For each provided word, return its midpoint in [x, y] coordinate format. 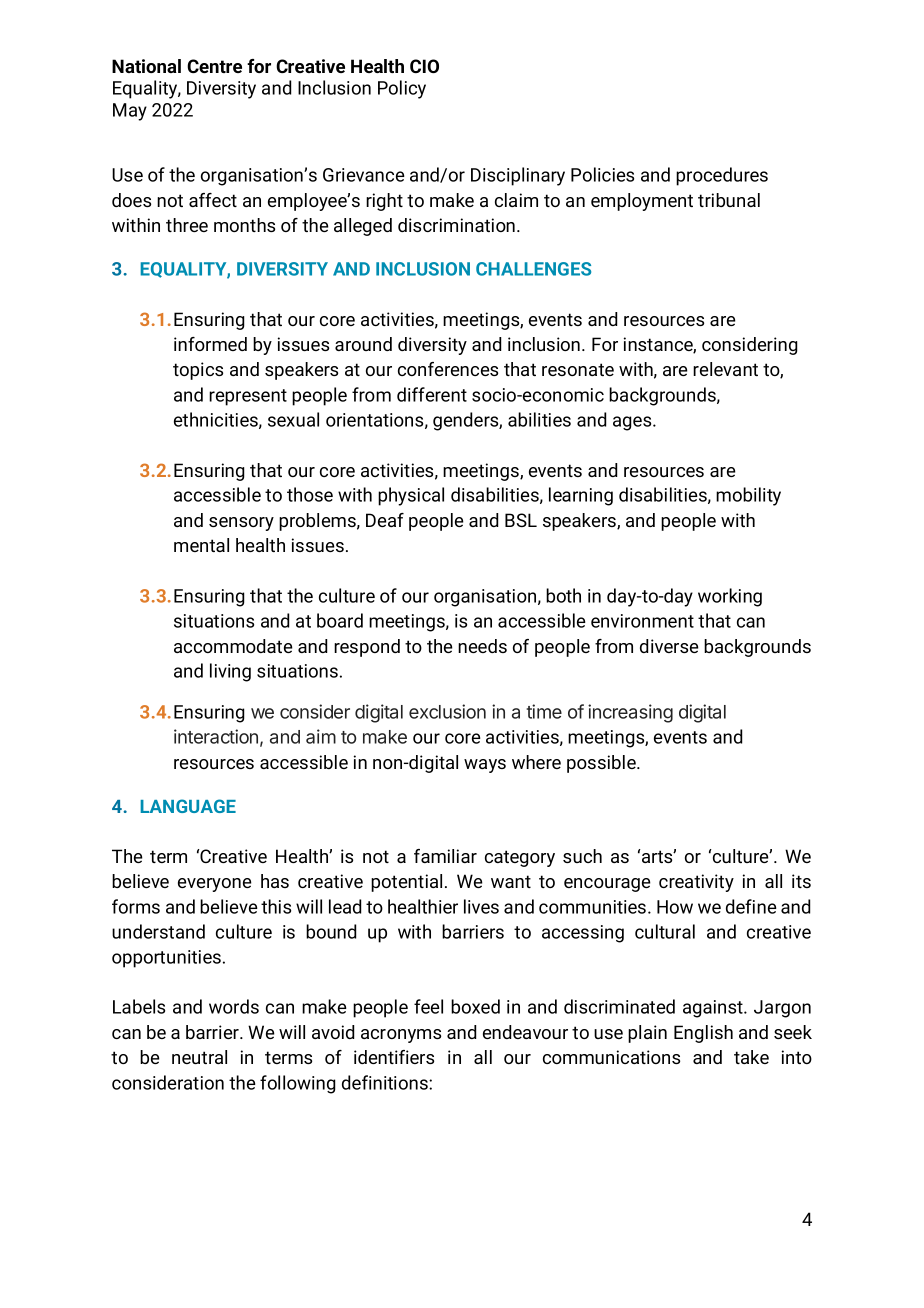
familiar [445, 856]
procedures [722, 176]
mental [201, 545]
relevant [725, 369]
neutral [199, 1057]
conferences [448, 369]
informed [210, 344]
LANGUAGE [188, 806]
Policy [402, 89]
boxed [475, 1006]
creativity [696, 883]
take [751, 1057]
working [730, 597]
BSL [521, 520]
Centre [214, 66]
